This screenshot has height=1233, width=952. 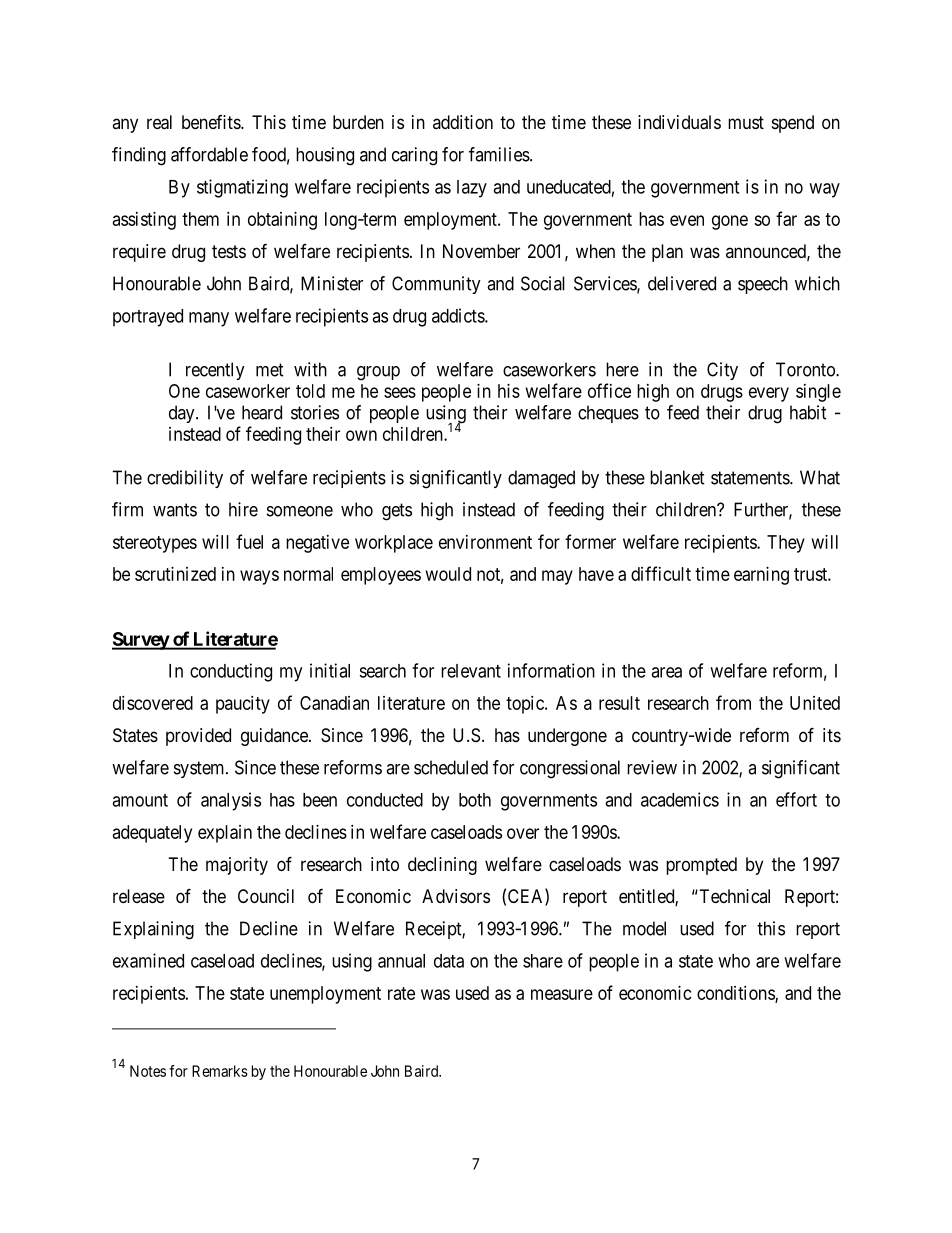 What do you see at coordinates (451, 767) in the screenshot?
I see `scheduled` at bounding box center [451, 767].
